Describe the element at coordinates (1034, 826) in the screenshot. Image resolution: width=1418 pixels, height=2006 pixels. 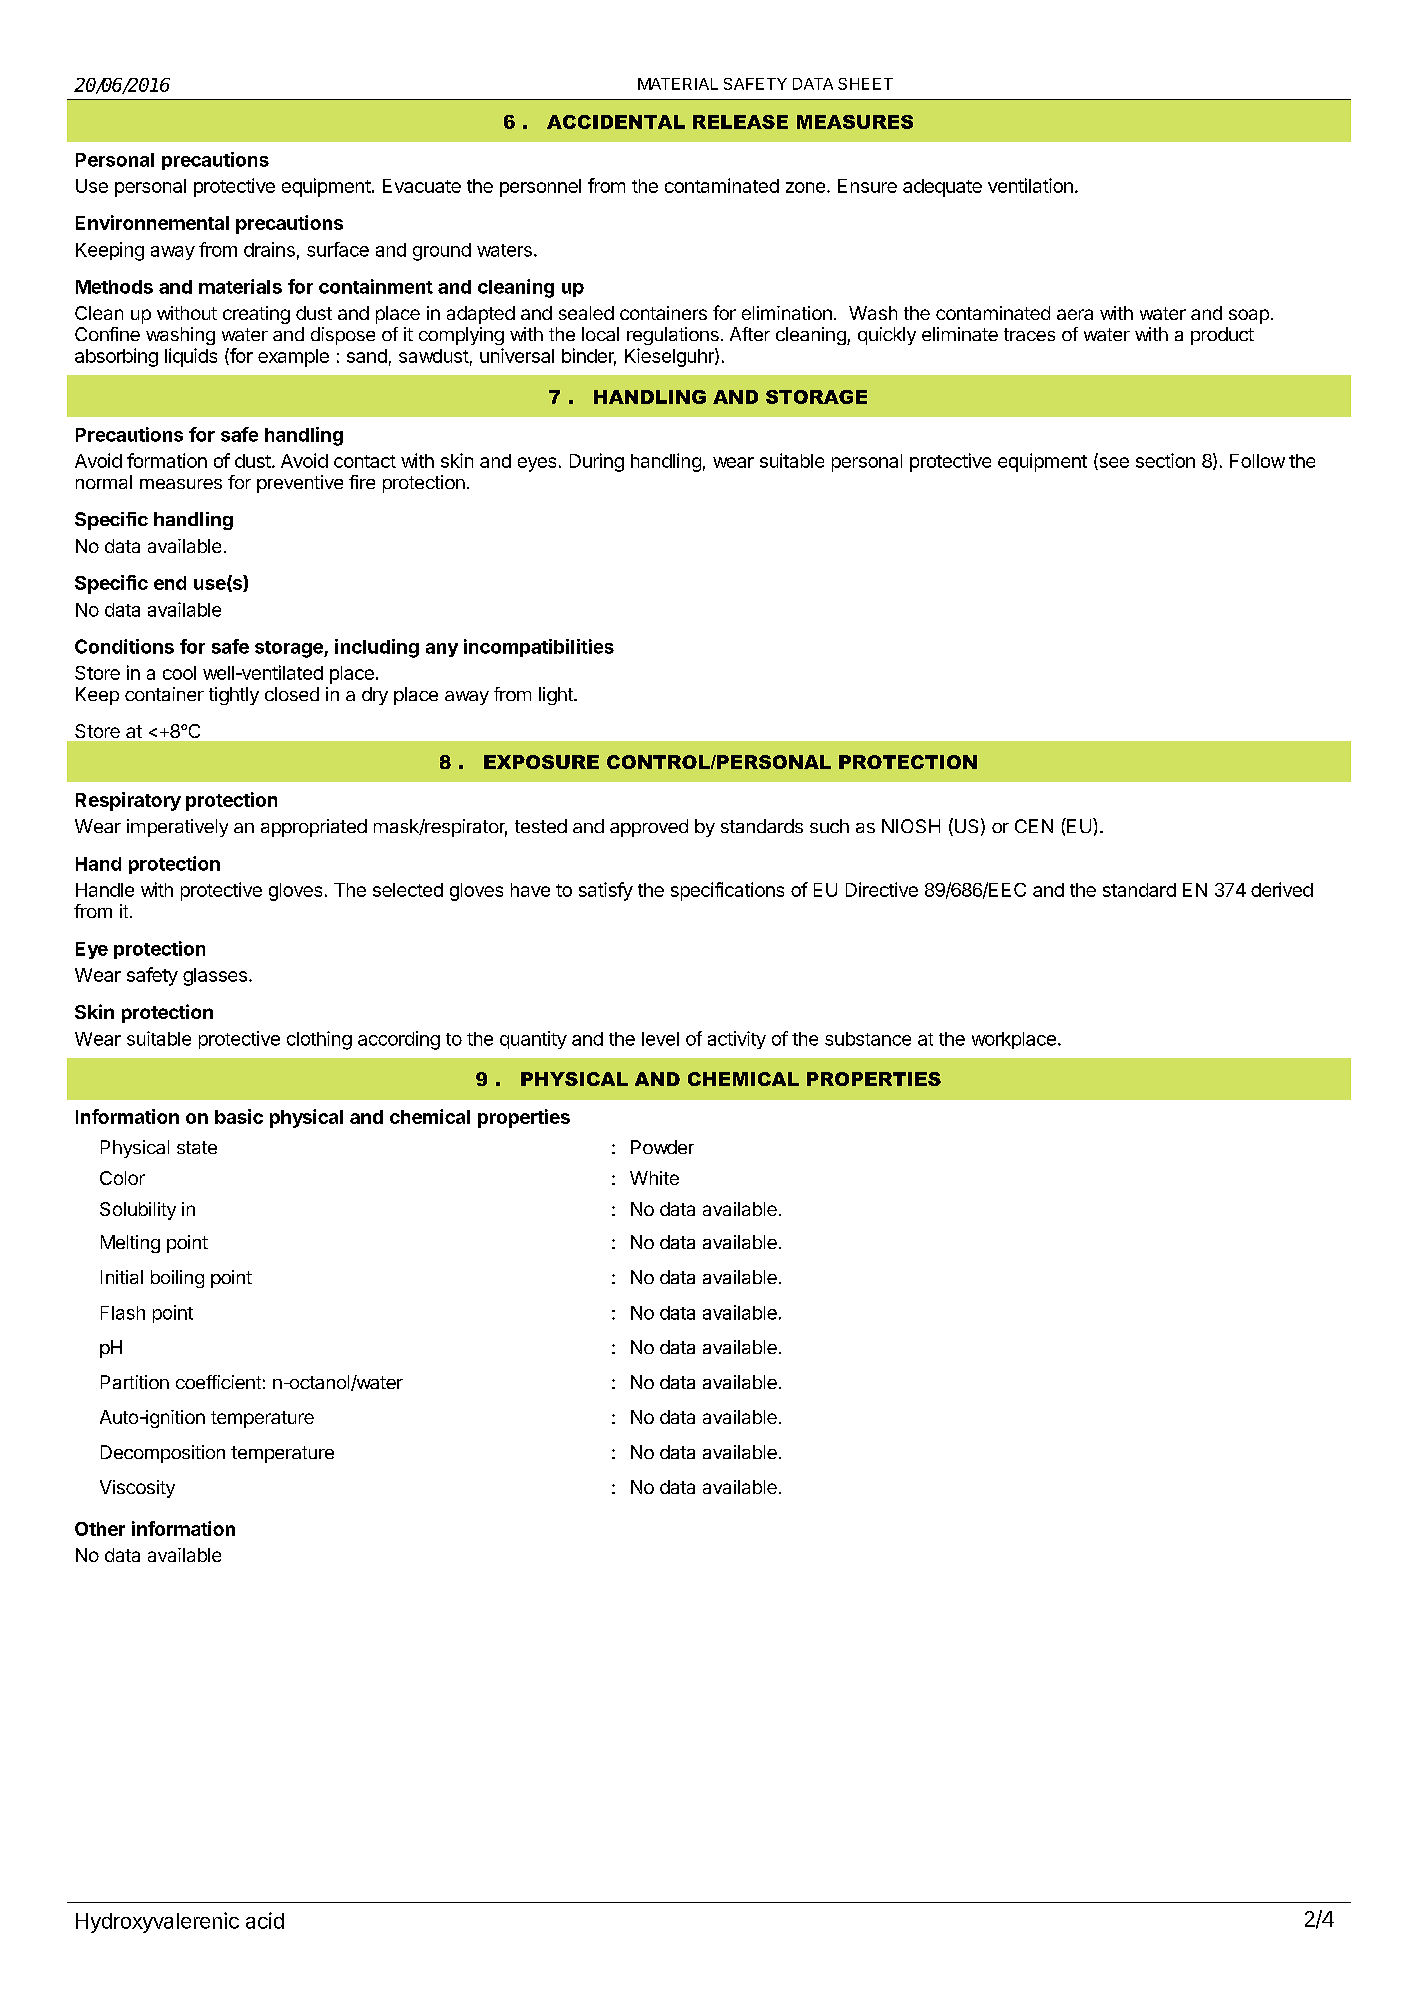
I see `CEN` at that location.
